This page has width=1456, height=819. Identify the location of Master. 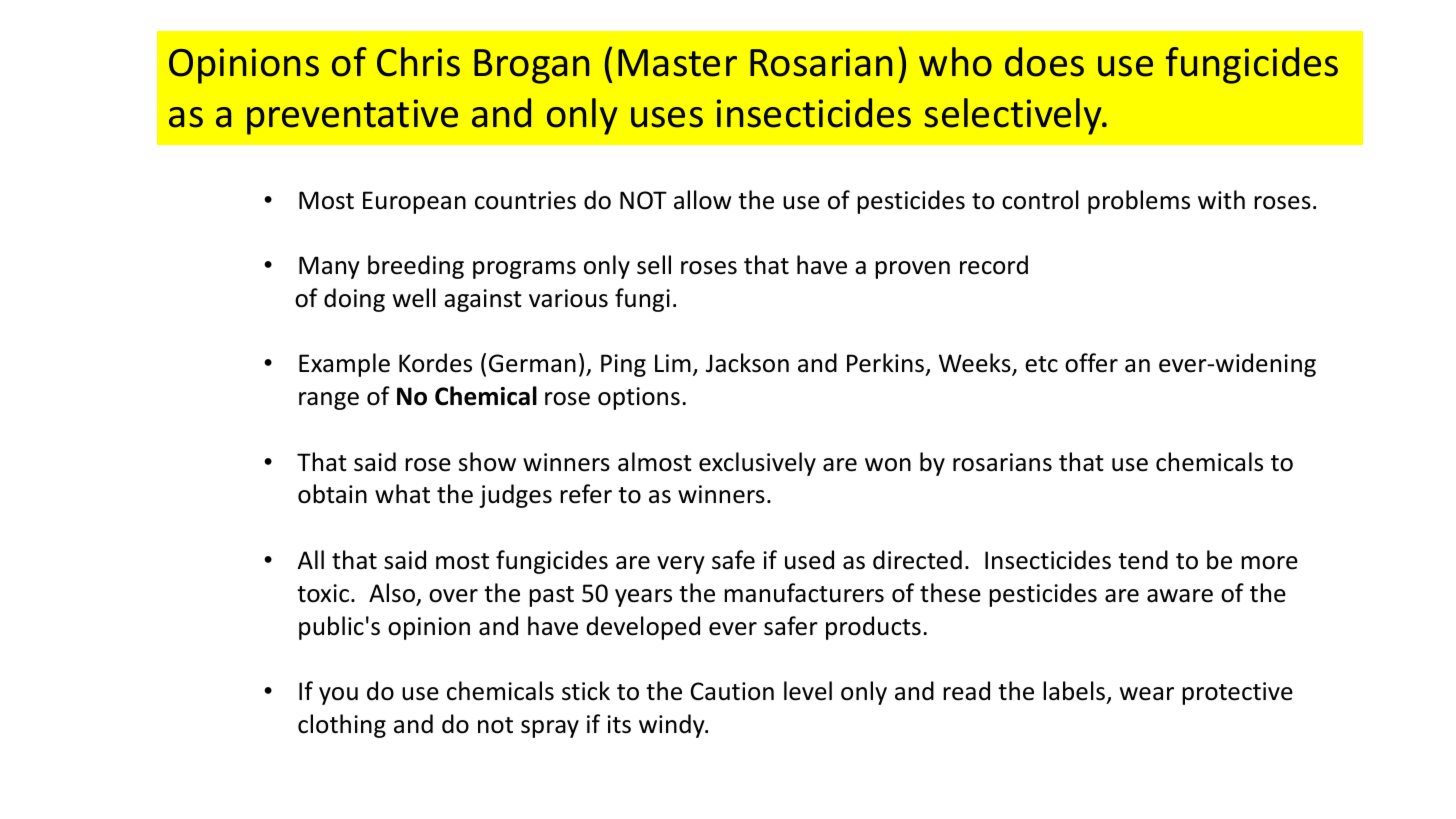
(677, 63).
